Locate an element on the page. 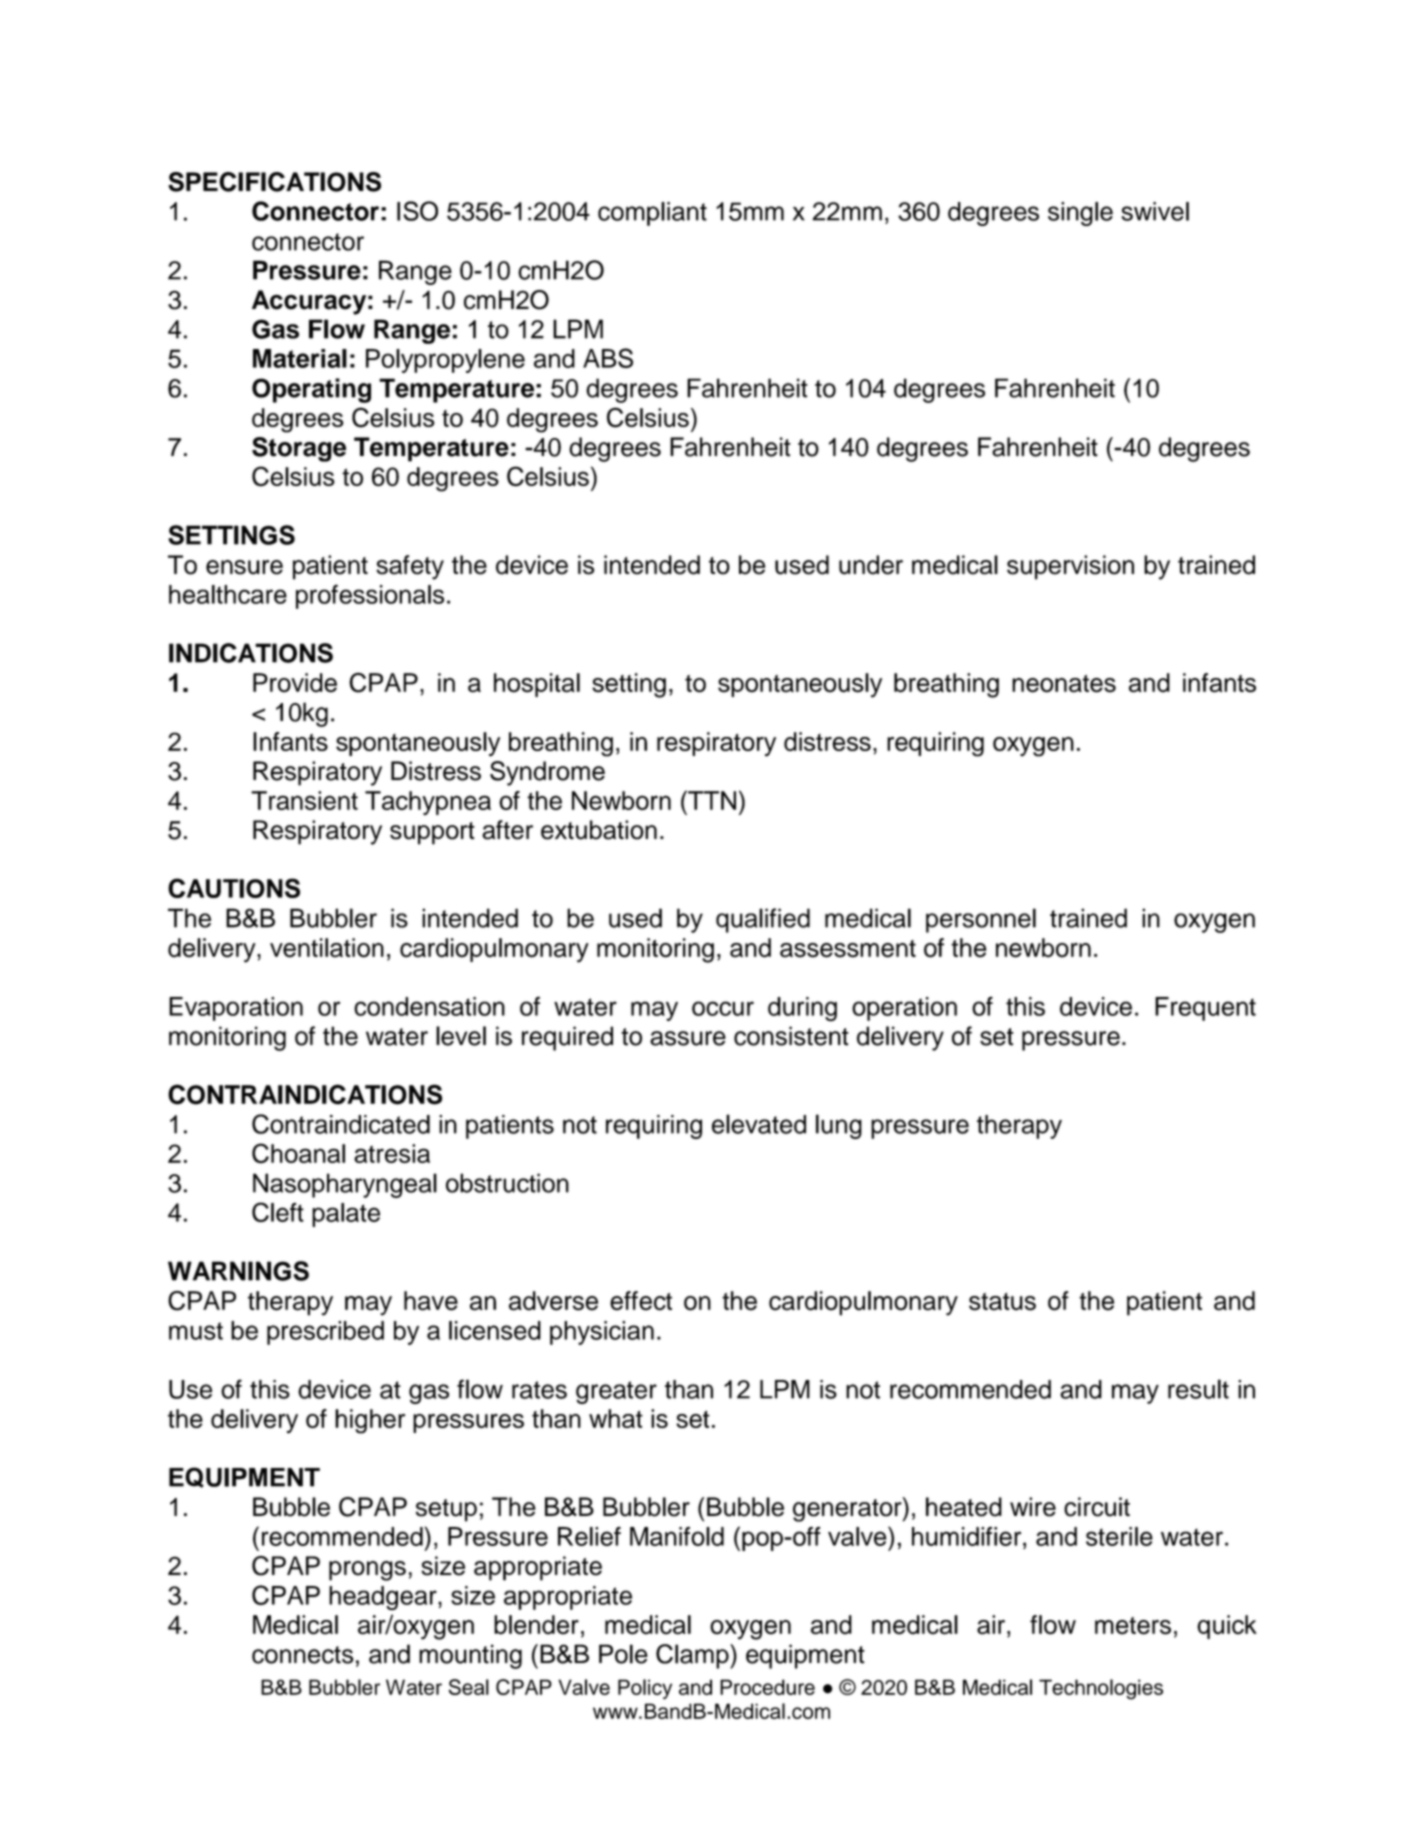 The image size is (1424, 1843). Provide is located at coordinates (295, 683).
